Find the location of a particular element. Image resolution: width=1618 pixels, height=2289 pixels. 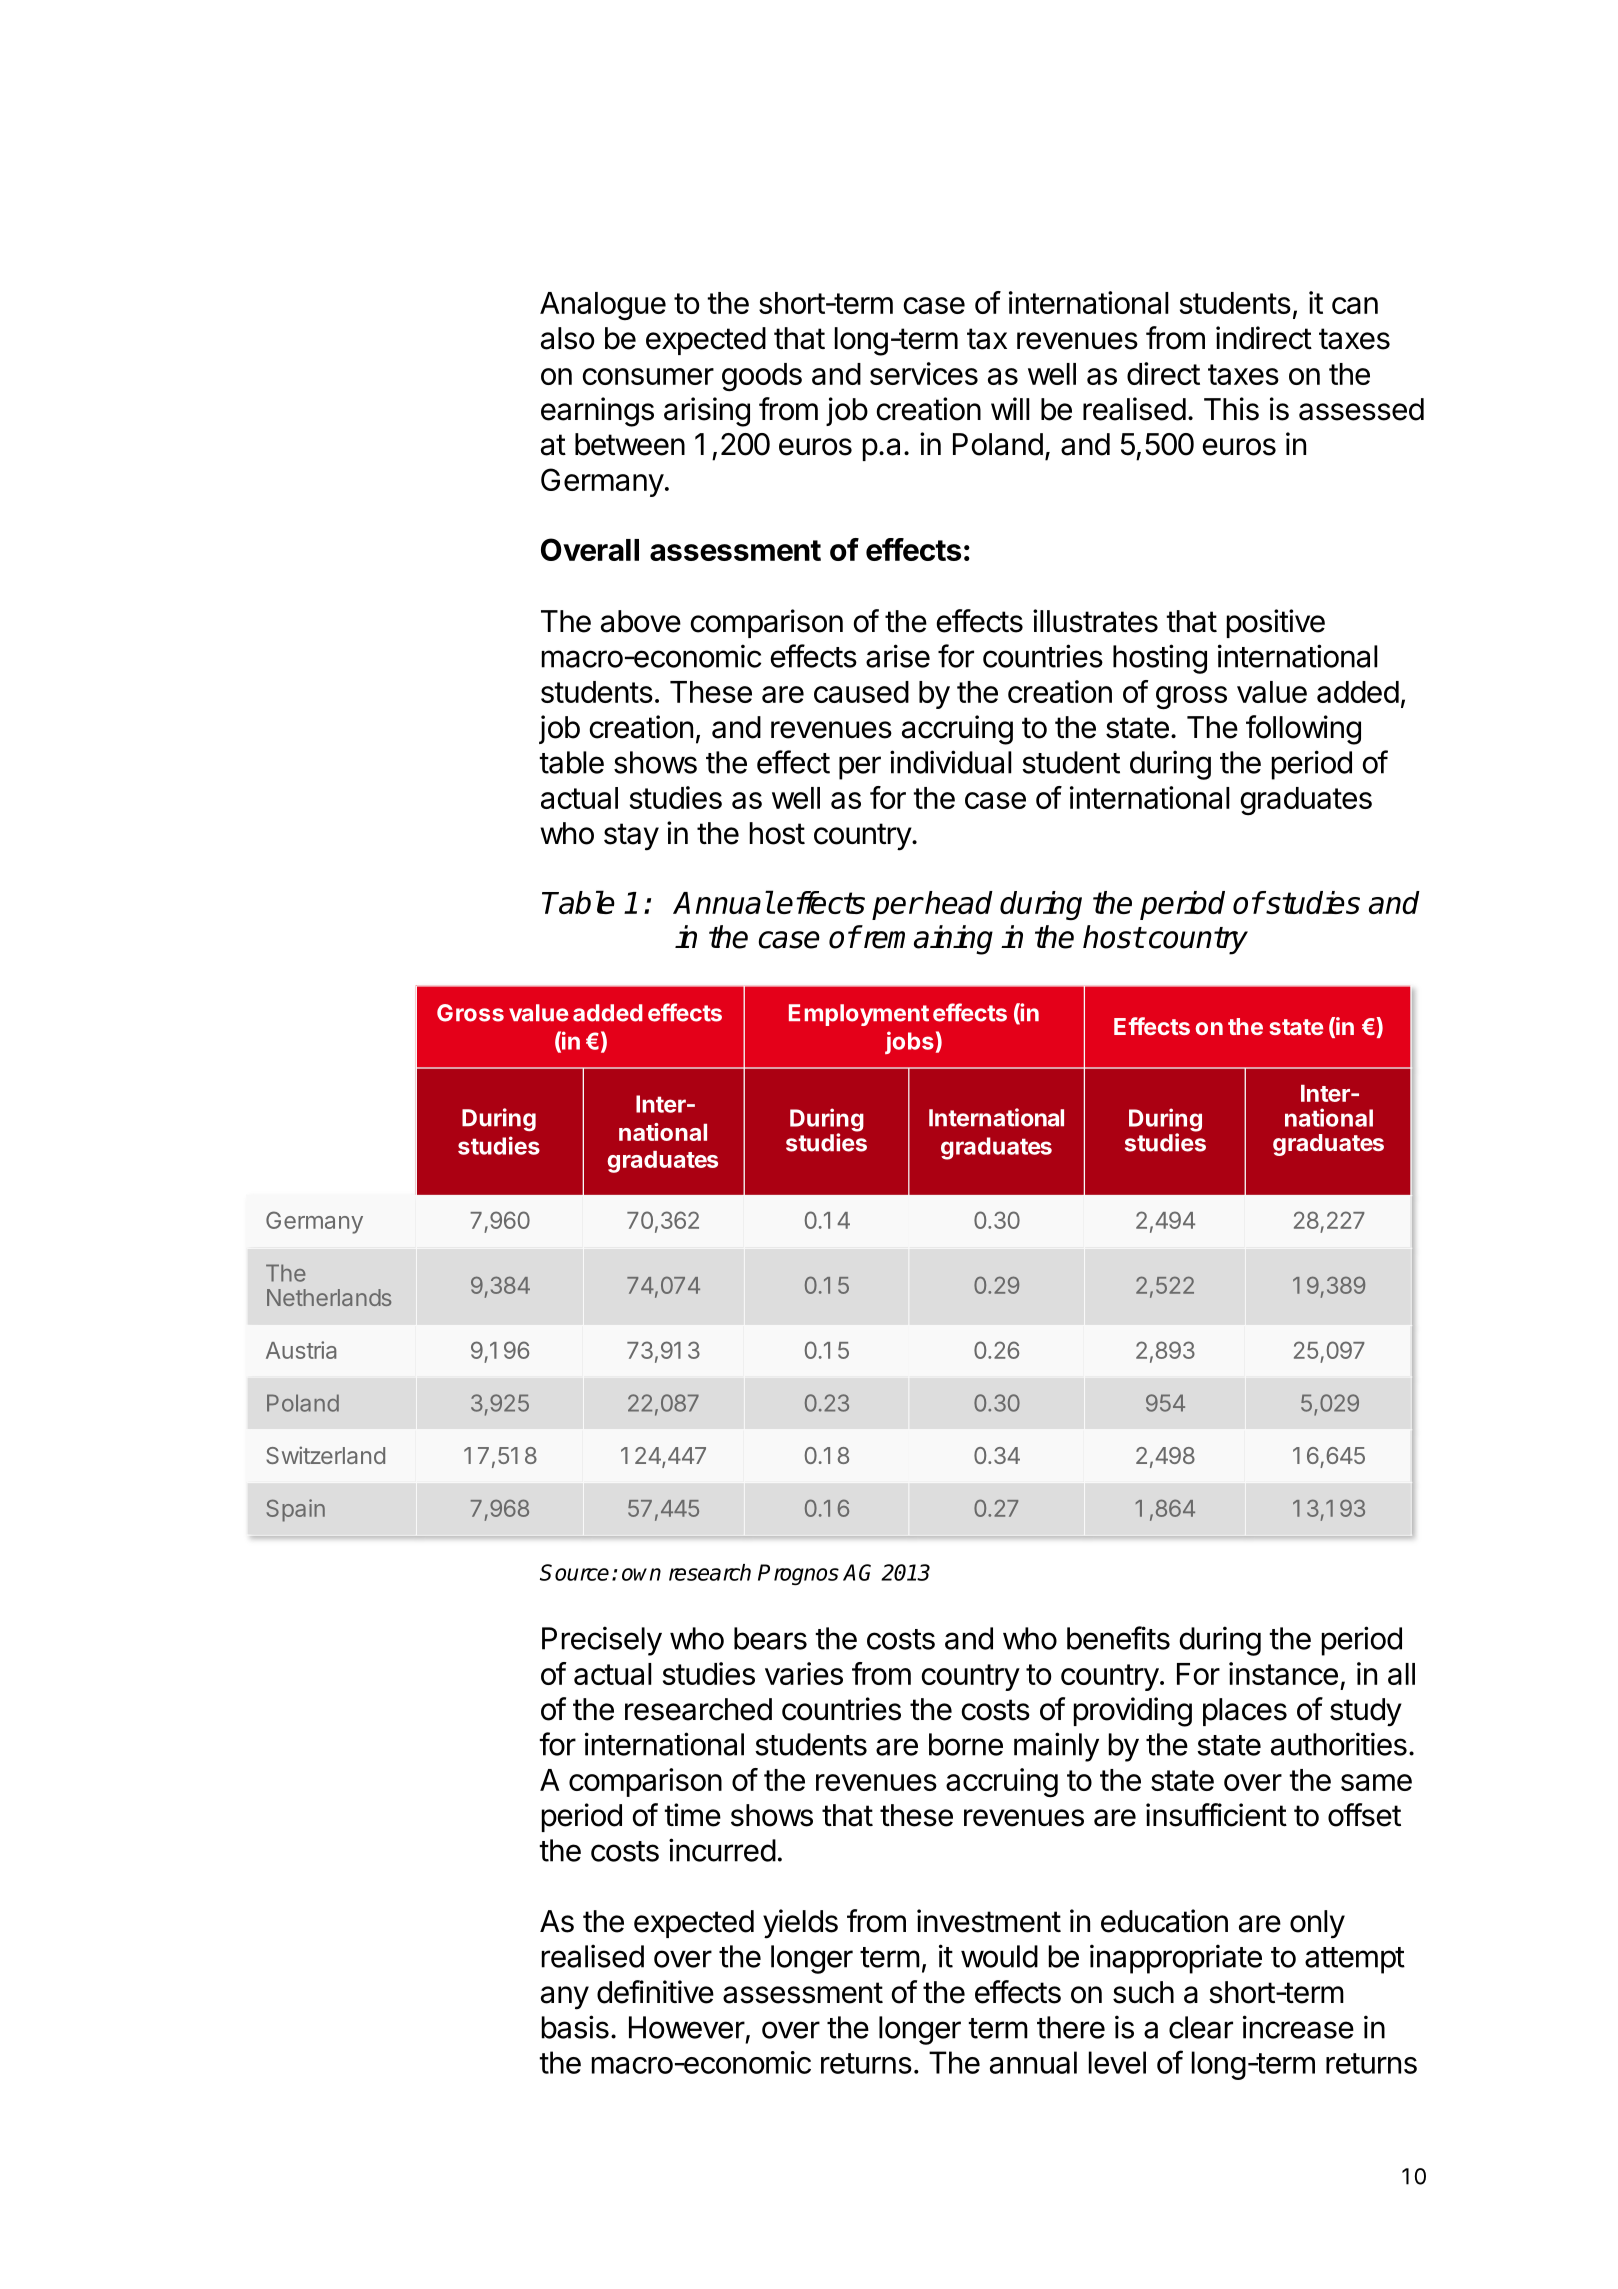

This is located at coordinates (1231, 409).
